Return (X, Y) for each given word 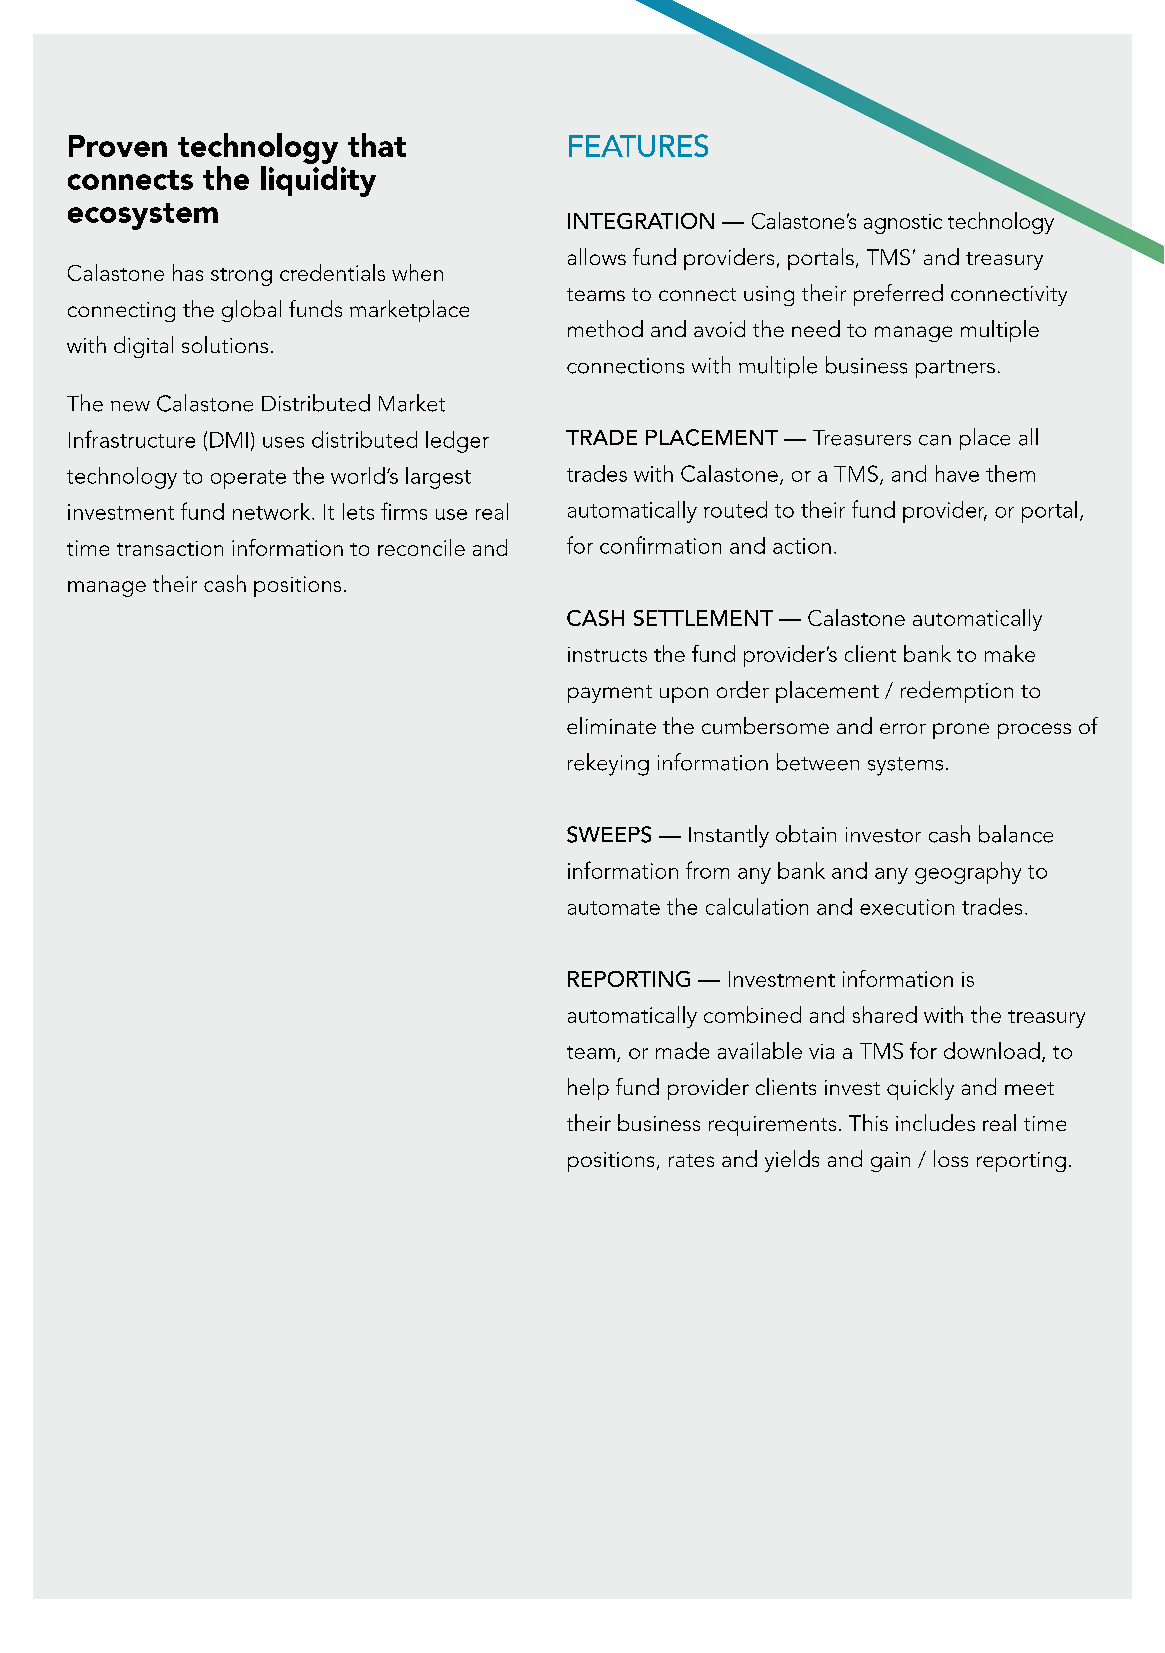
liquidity (318, 181)
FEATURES (638, 145)
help (588, 1089)
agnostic (903, 224)
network (273, 511)
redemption (957, 692)
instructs (607, 654)
